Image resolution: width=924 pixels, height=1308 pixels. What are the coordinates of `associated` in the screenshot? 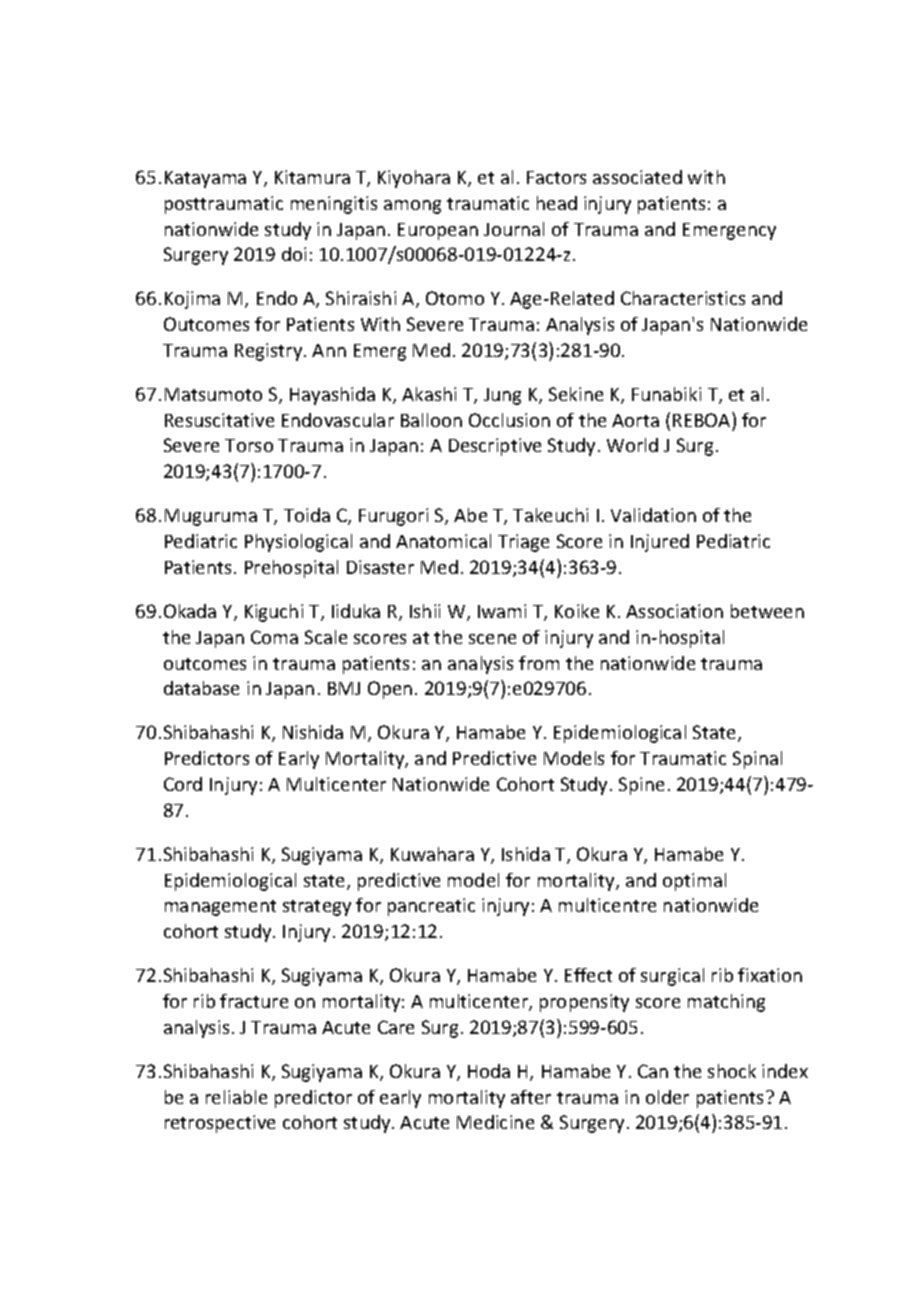 It's located at (637, 177).
